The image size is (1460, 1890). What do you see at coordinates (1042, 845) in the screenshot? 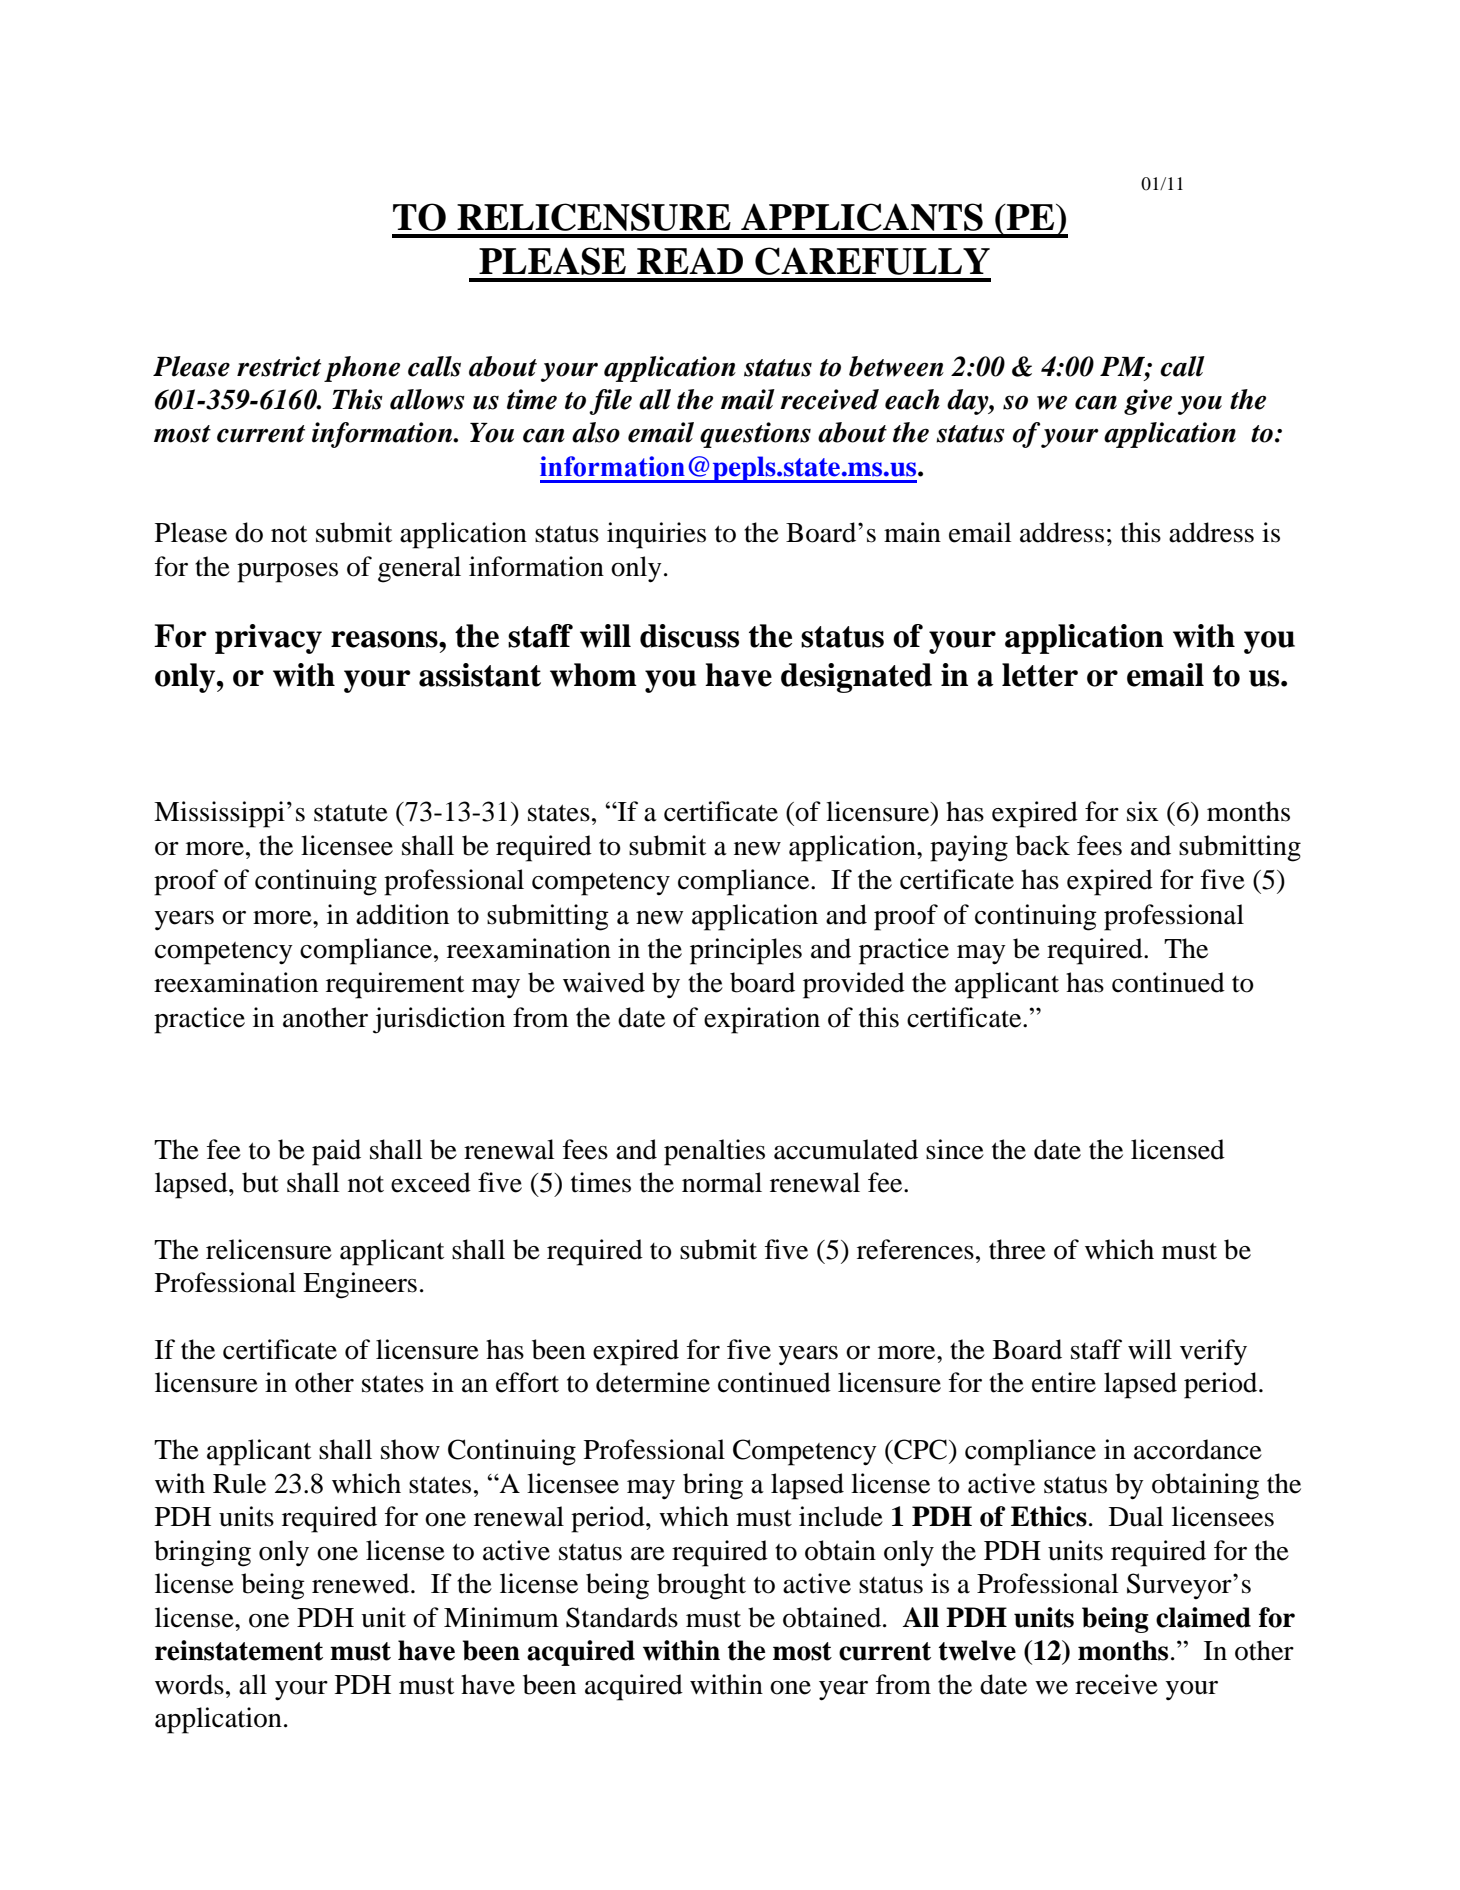
I see `back` at bounding box center [1042, 845].
